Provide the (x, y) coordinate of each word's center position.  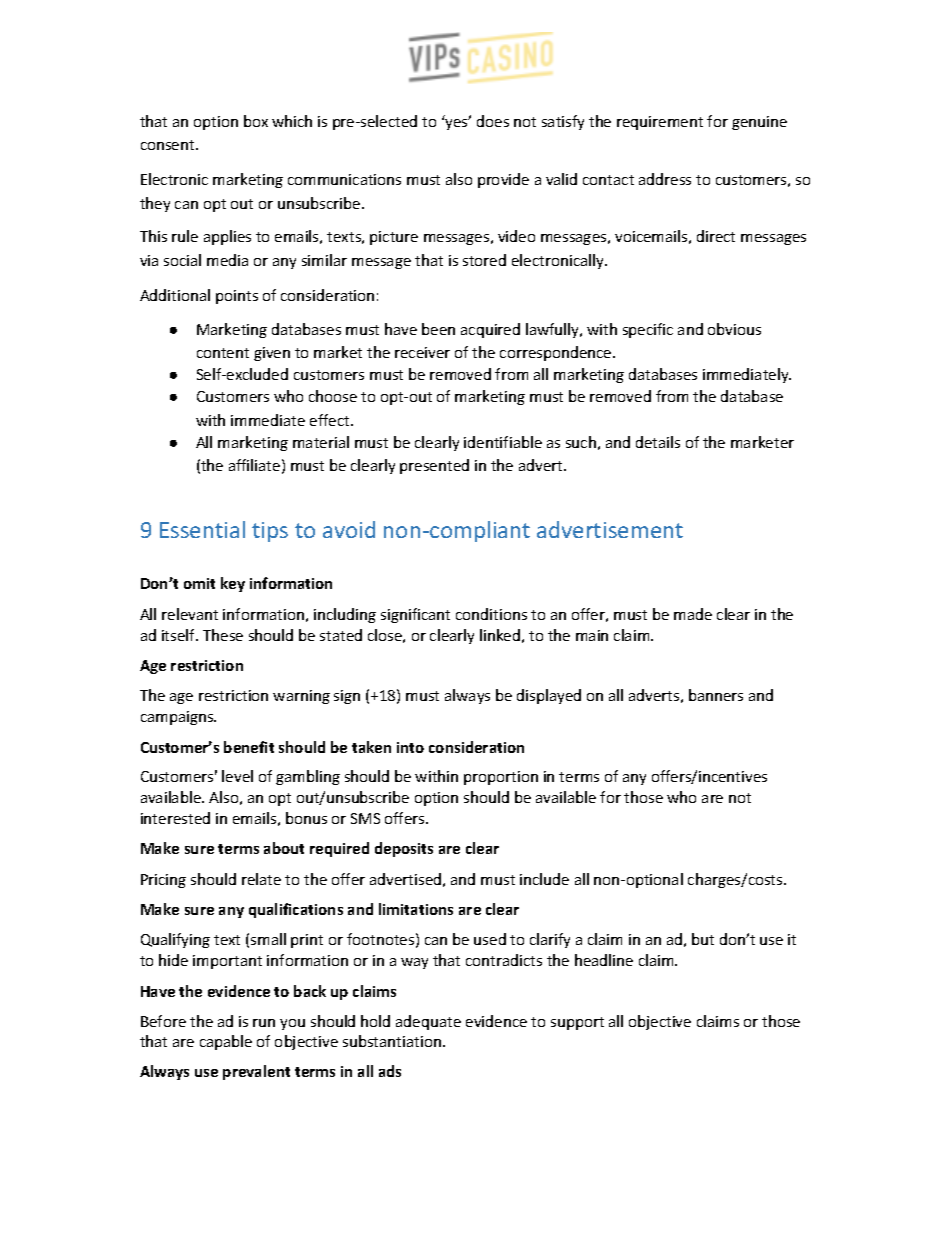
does (493, 121)
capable (226, 1042)
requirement (660, 123)
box (256, 121)
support (577, 1023)
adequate (428, 1022)
